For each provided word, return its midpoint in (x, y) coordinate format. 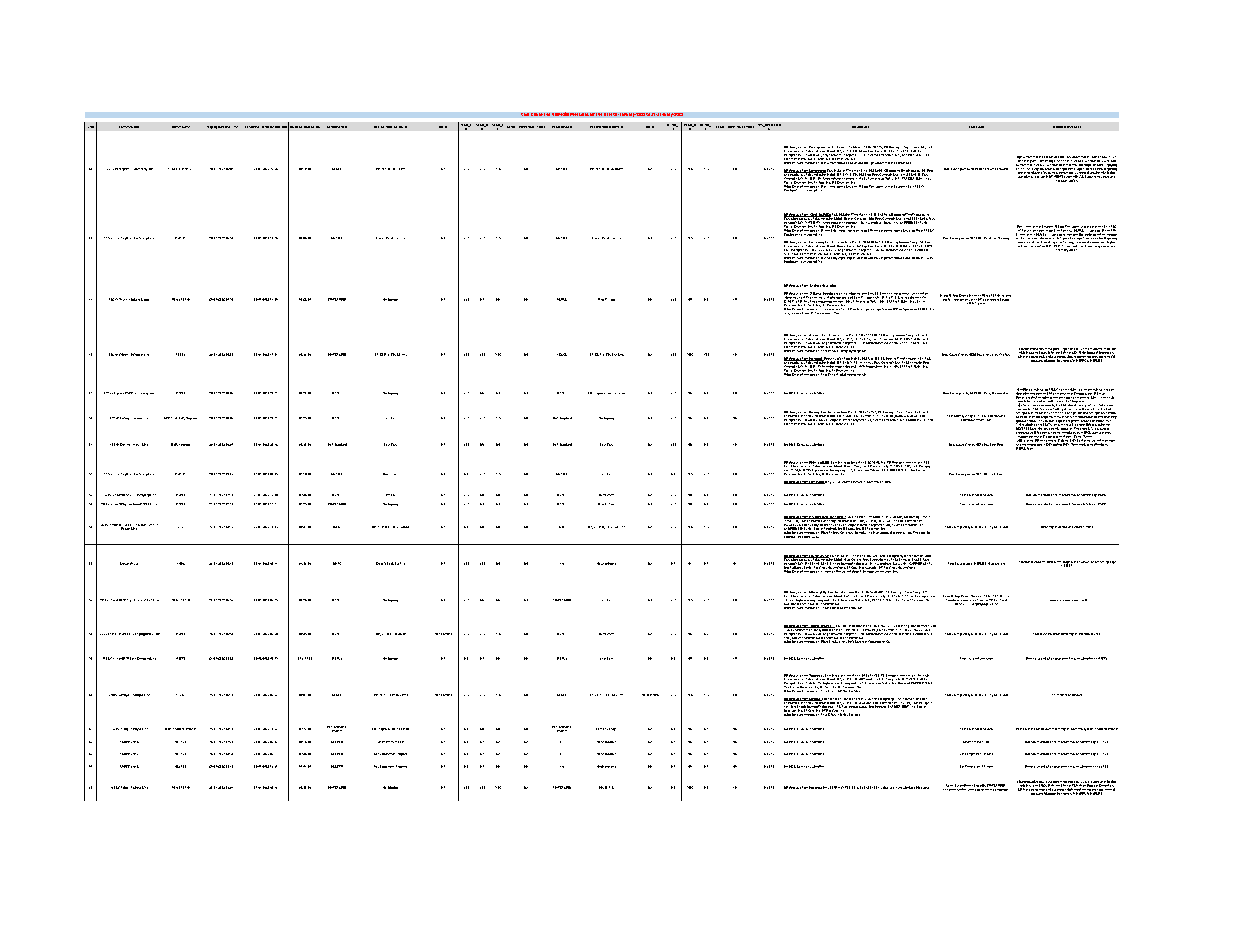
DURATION (312, 127)
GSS (895, 309)
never (838, 310)
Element (125, 127)
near (864, 642)
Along (124, 729)
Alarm (846, 482)
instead (1057, 443)
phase (820, 313)
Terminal (868, 570)
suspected (957, 298)
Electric (381, 563)
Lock (390, 563)
